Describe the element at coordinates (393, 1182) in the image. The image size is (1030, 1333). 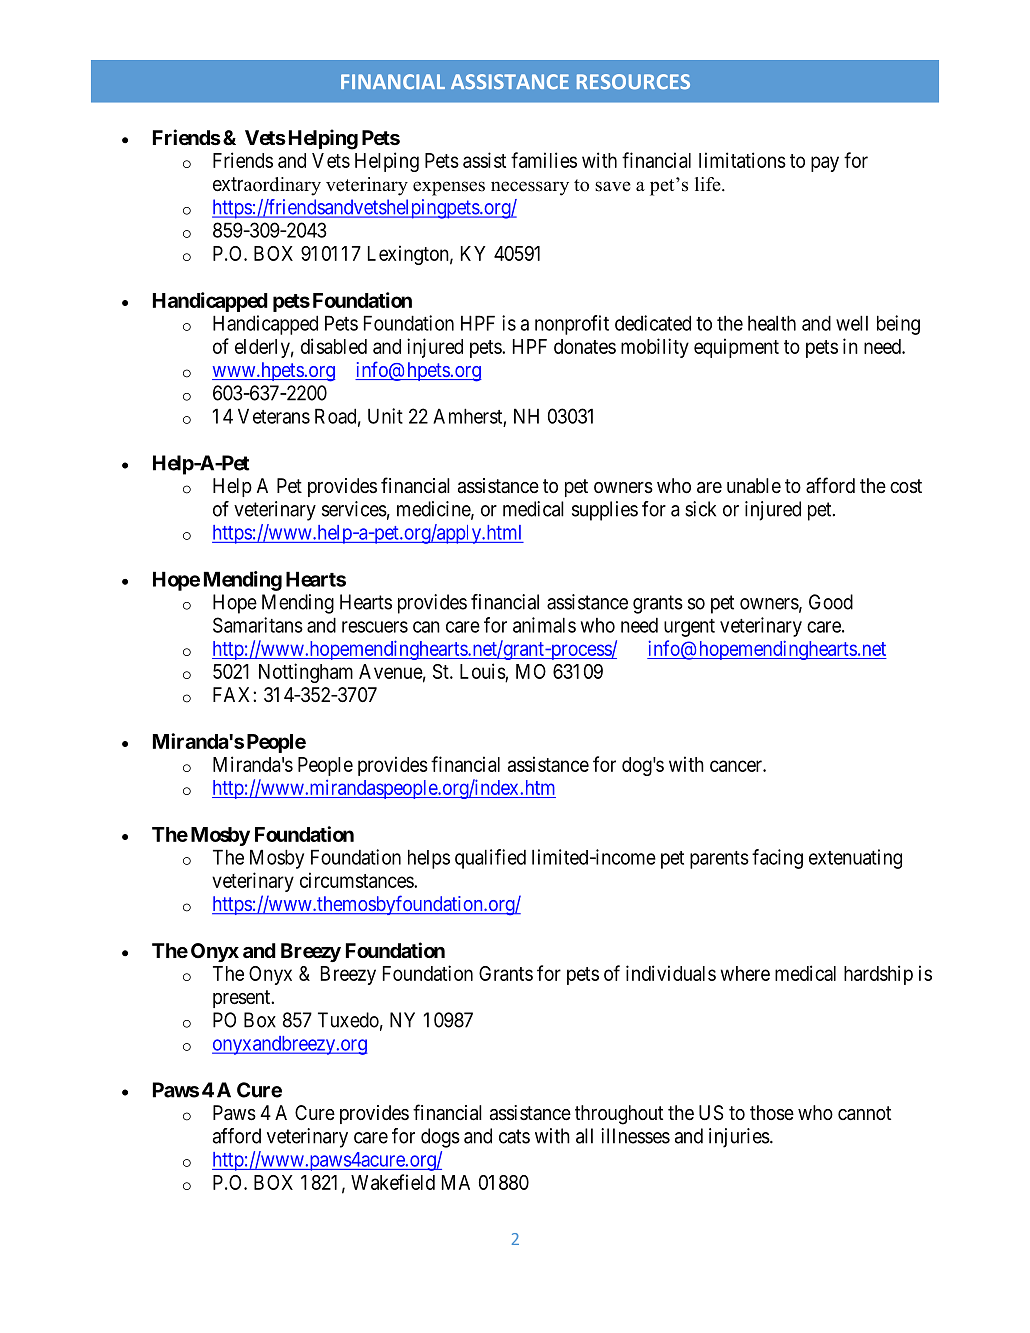
I see `Wakefield` at that location.
